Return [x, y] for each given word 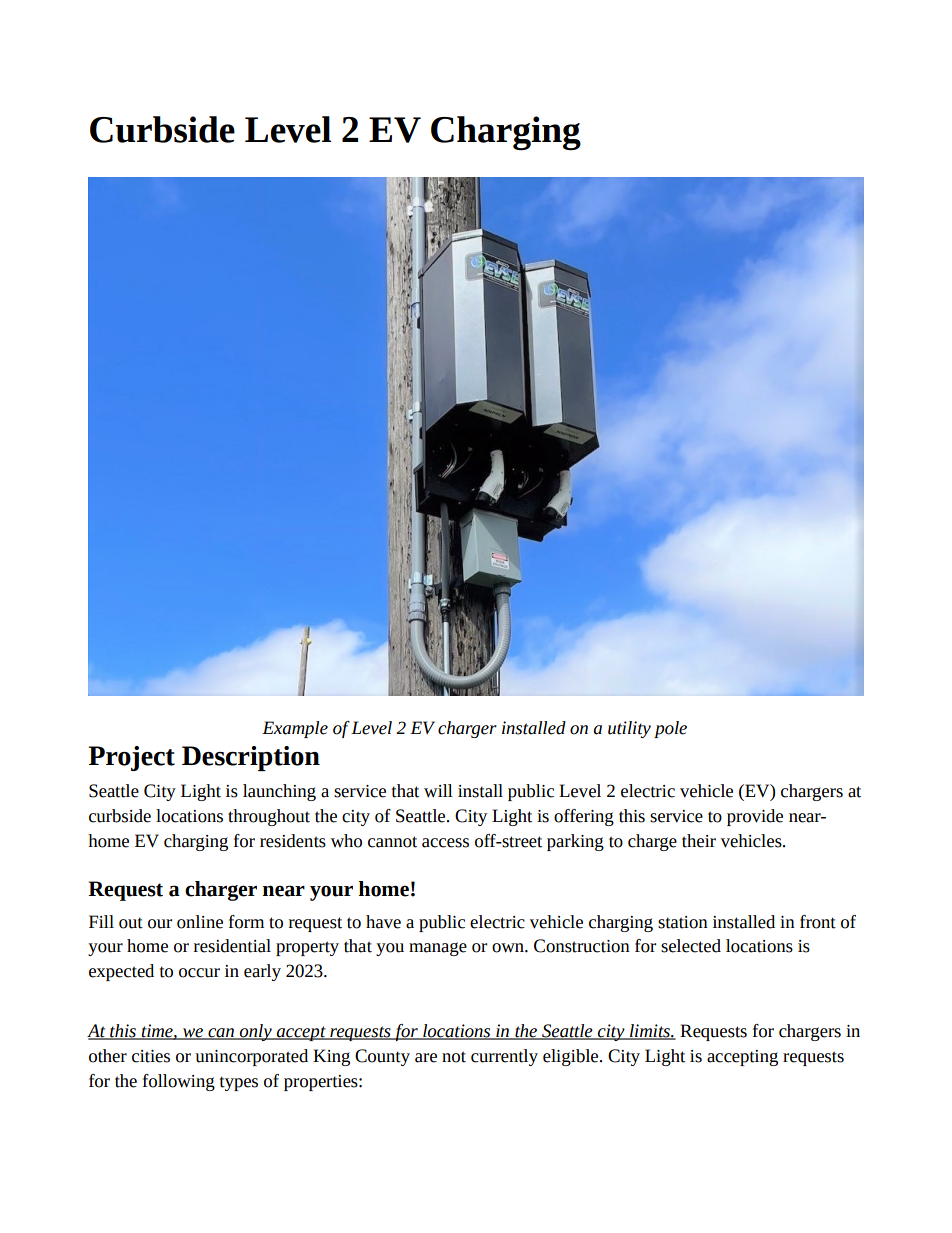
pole [670, 729]
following [179, 1082]
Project [132, 758]
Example [295, 729]
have [383, 922]
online [200, 922]
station [683, 922]
